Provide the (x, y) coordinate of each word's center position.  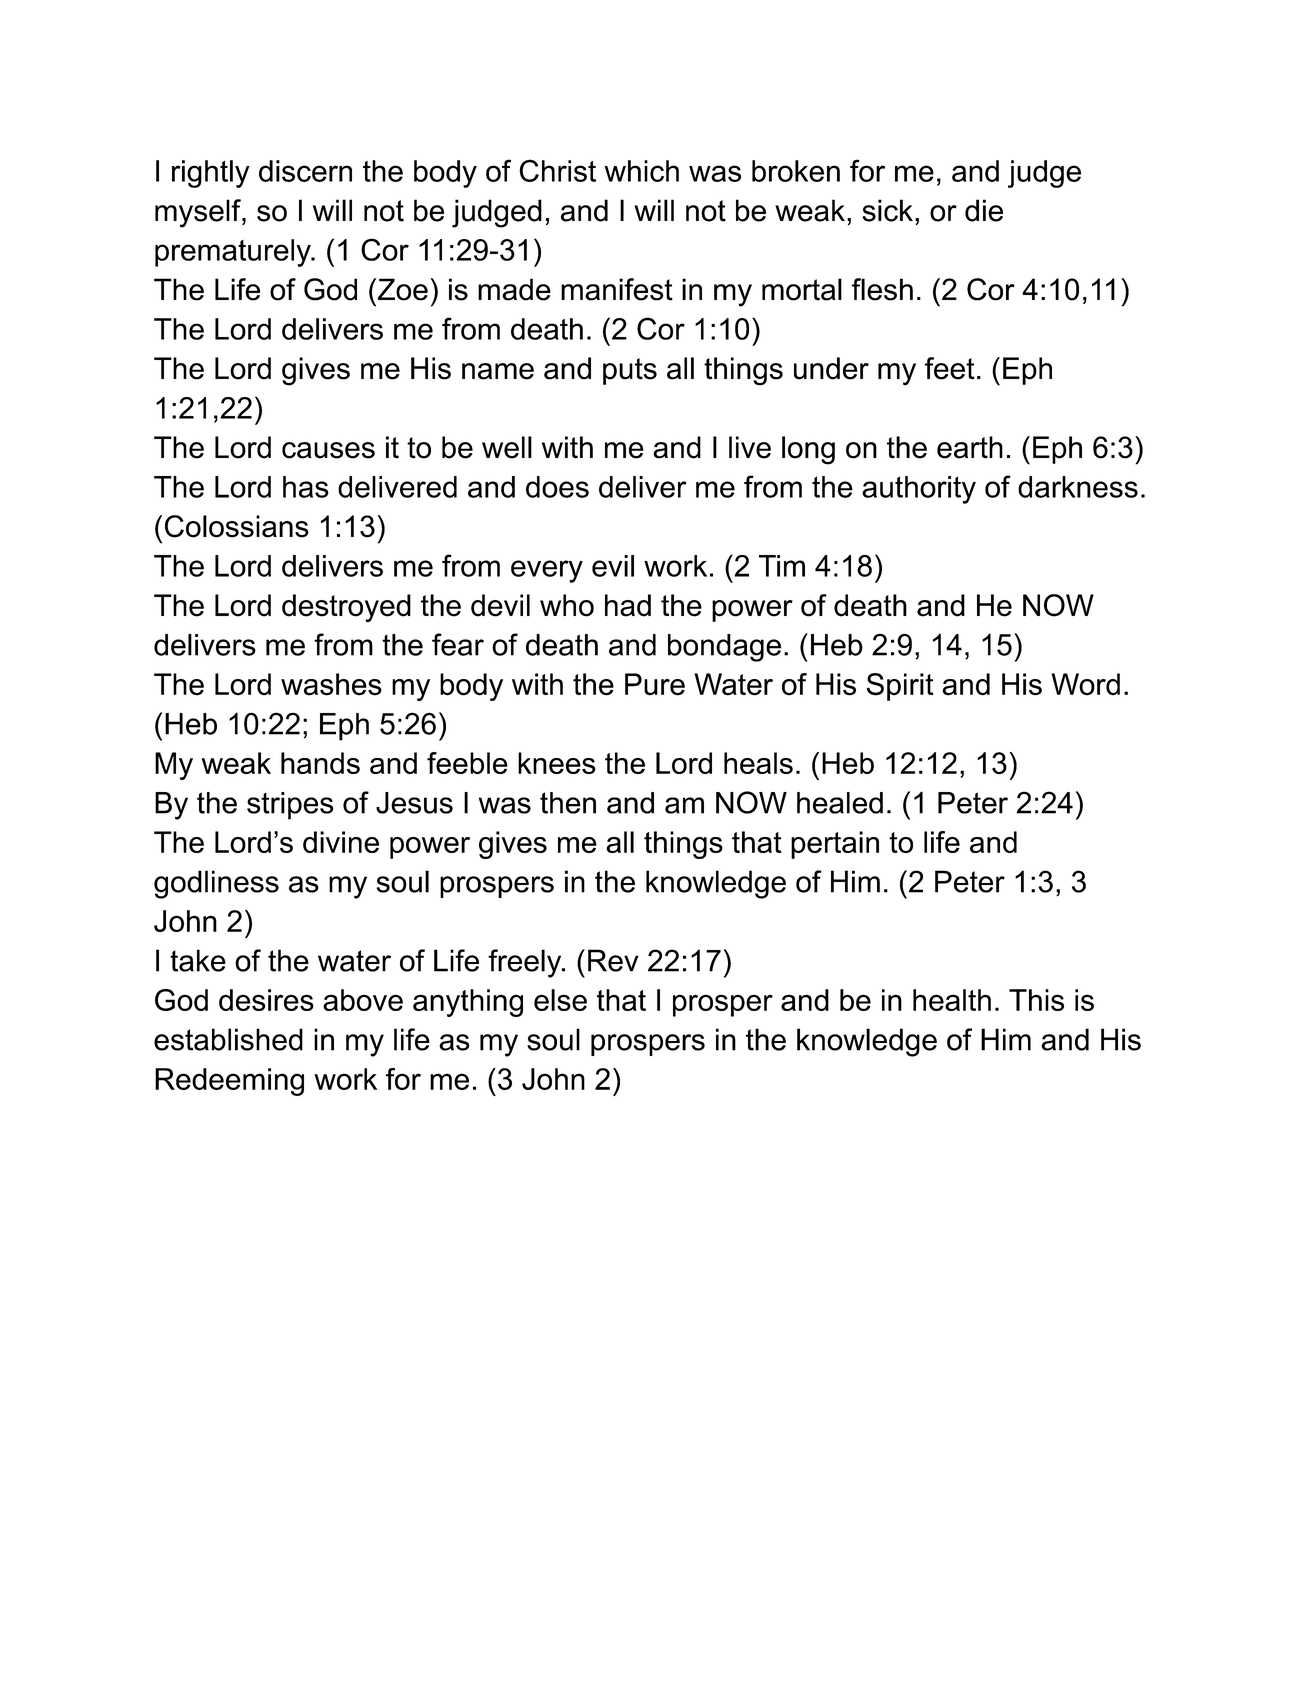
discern (305, 171)
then (568, 803)
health (952, 1000)
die (984, 210)
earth (970, 447)
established (228, 1039)
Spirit (900, 687)
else (560, 1000)
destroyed (346, 608)
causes (328, 450)
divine (341, 842)
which (641, 171)
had (628, 605)
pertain (835, 845)
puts (630, 371)
